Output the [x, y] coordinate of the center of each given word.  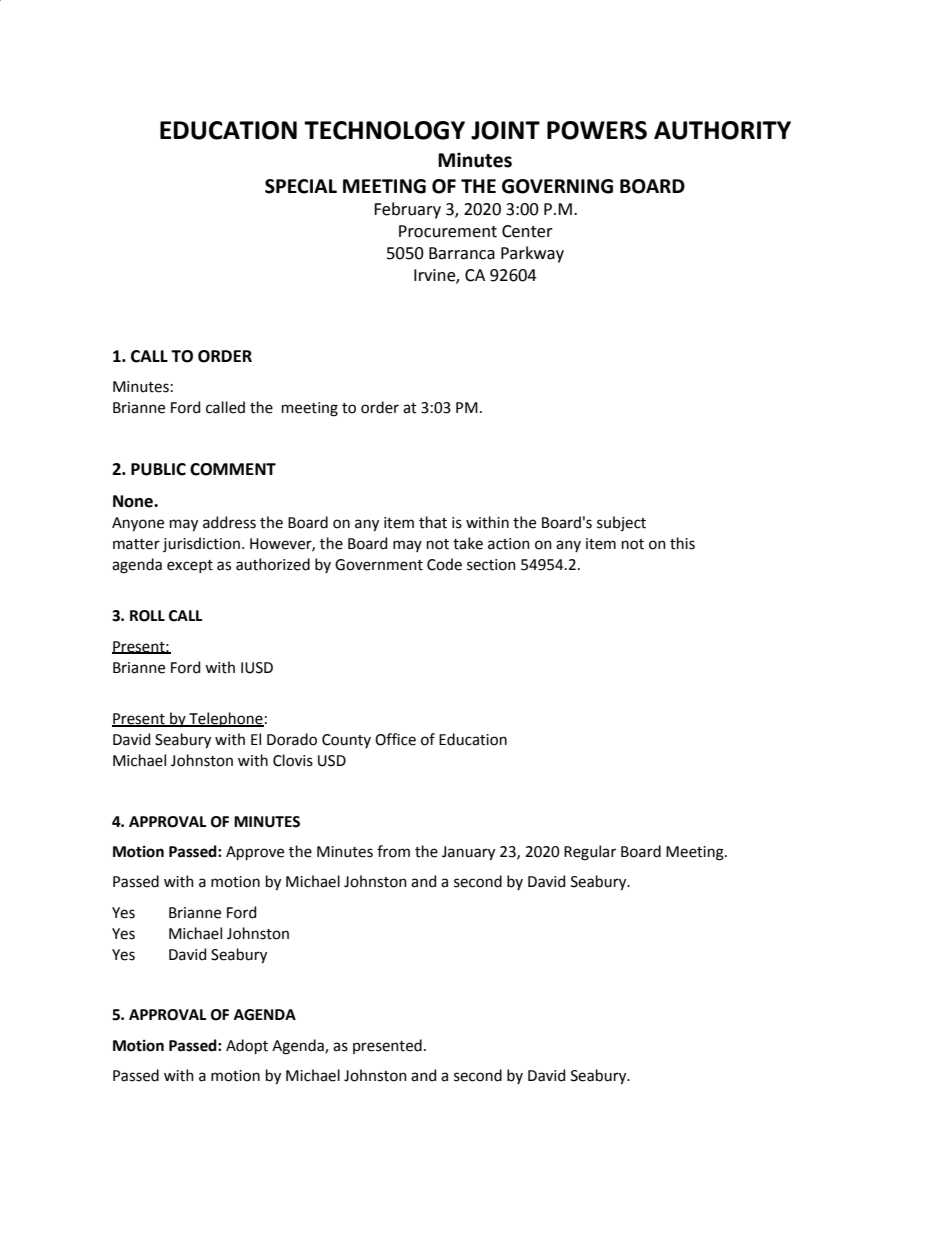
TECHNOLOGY [384, 130]
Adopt [247, 1046]
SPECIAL [301, 186]
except [190, 566]
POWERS [597, 130]
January [468, 853]
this [682, 543]
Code [444, 564]
